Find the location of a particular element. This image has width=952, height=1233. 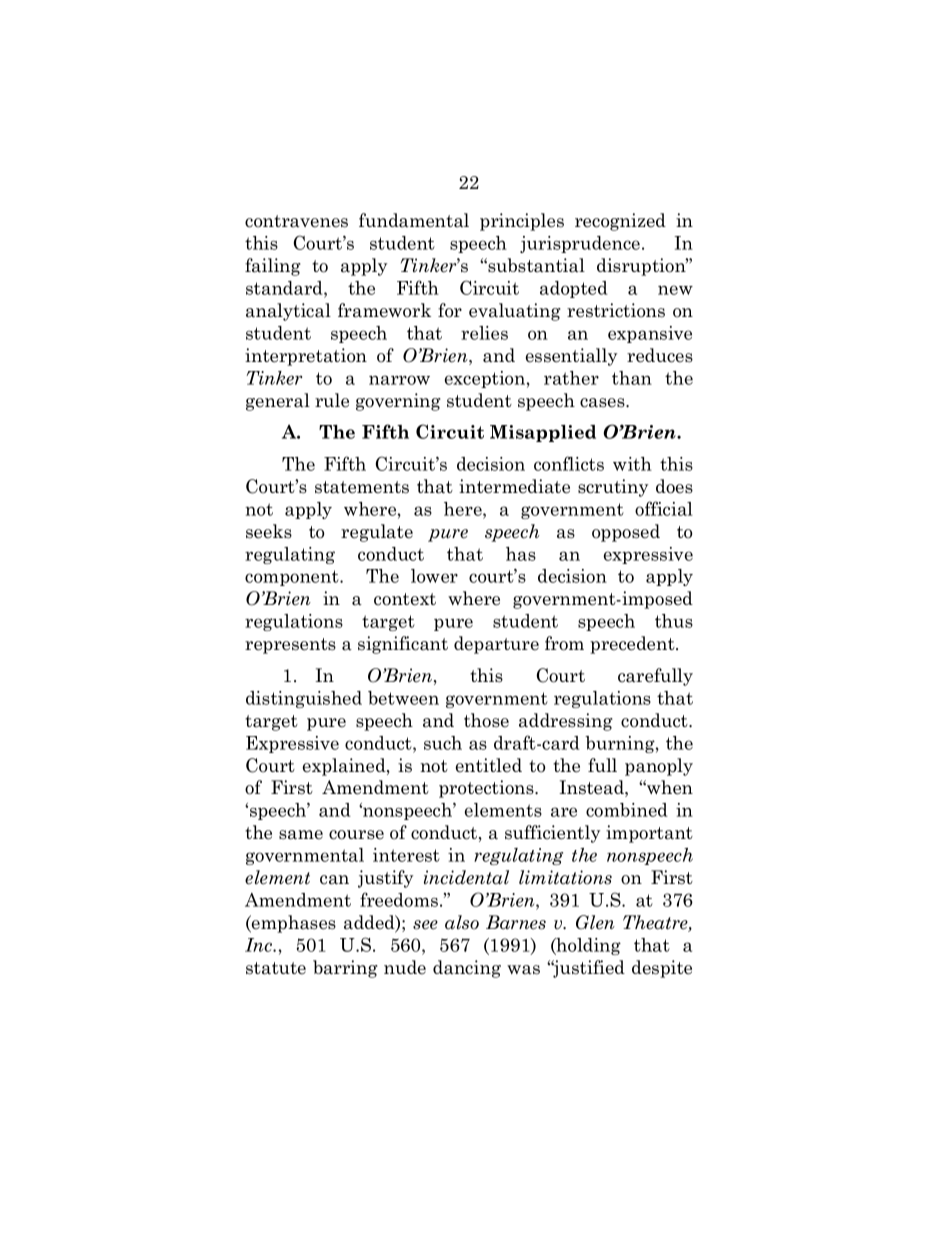

contravenes is located at coordinates (296, 221).
